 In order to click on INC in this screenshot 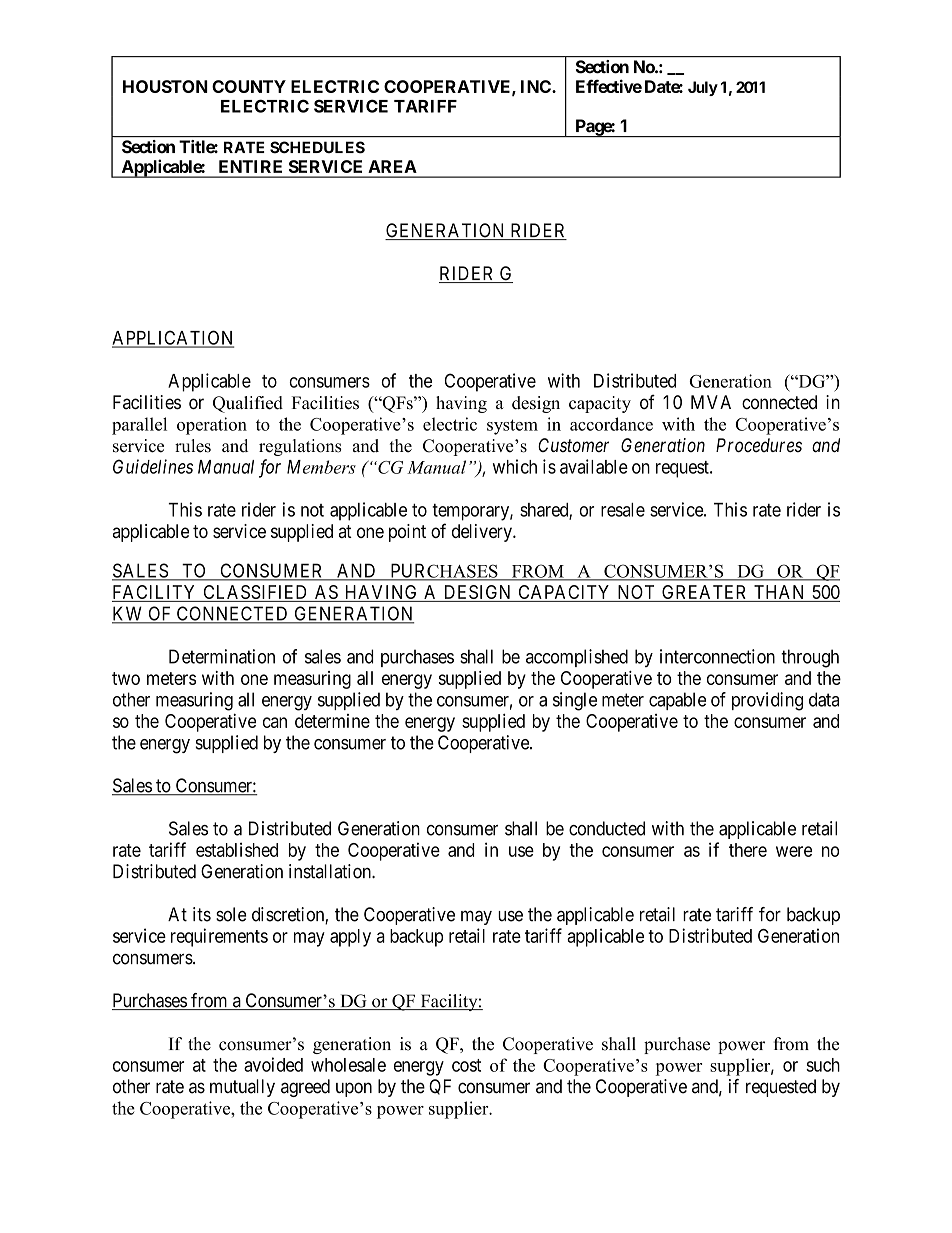, I will do `click(537, 86)`.
